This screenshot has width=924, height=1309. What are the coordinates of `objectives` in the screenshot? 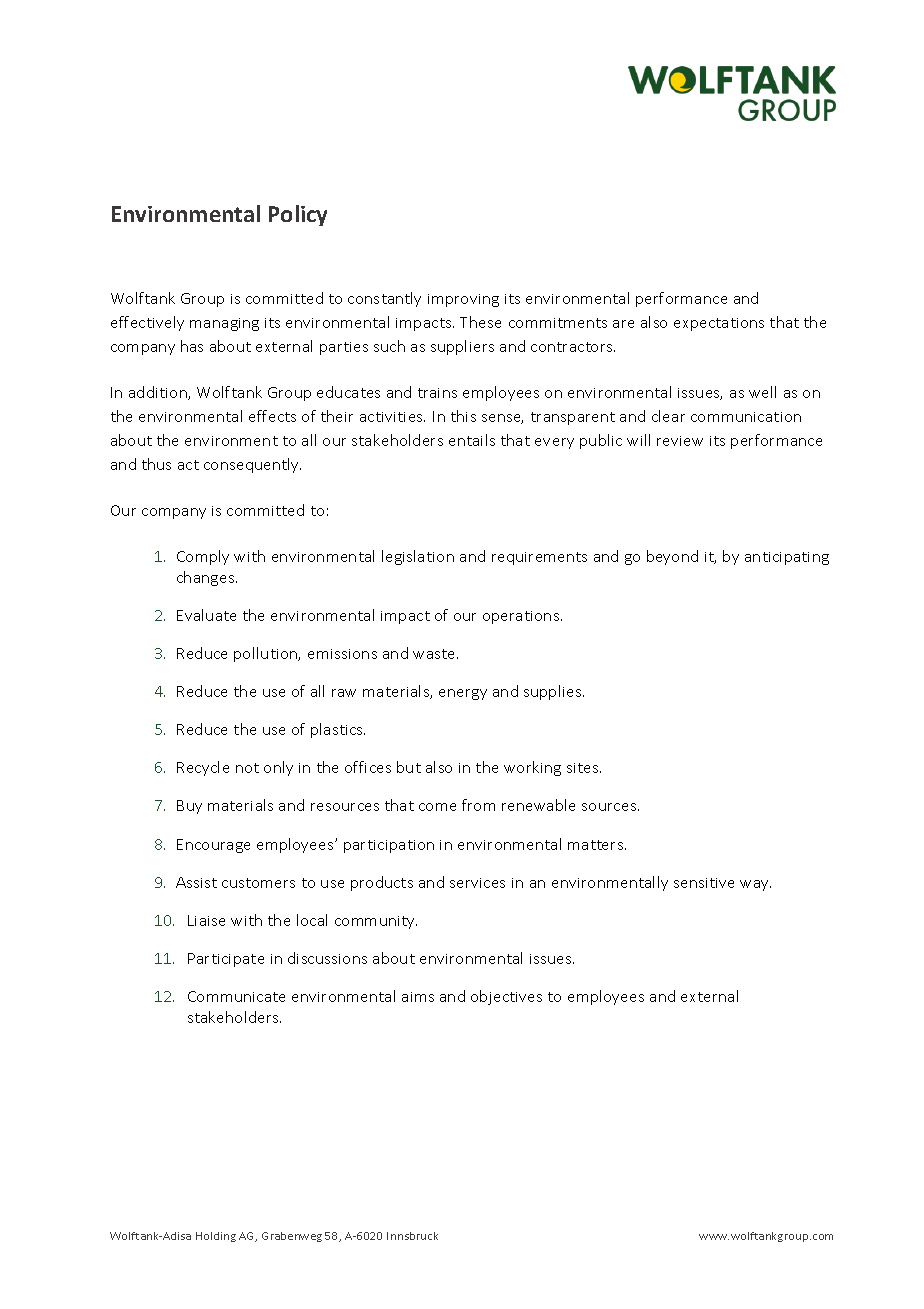 It's located at (506, 997).
